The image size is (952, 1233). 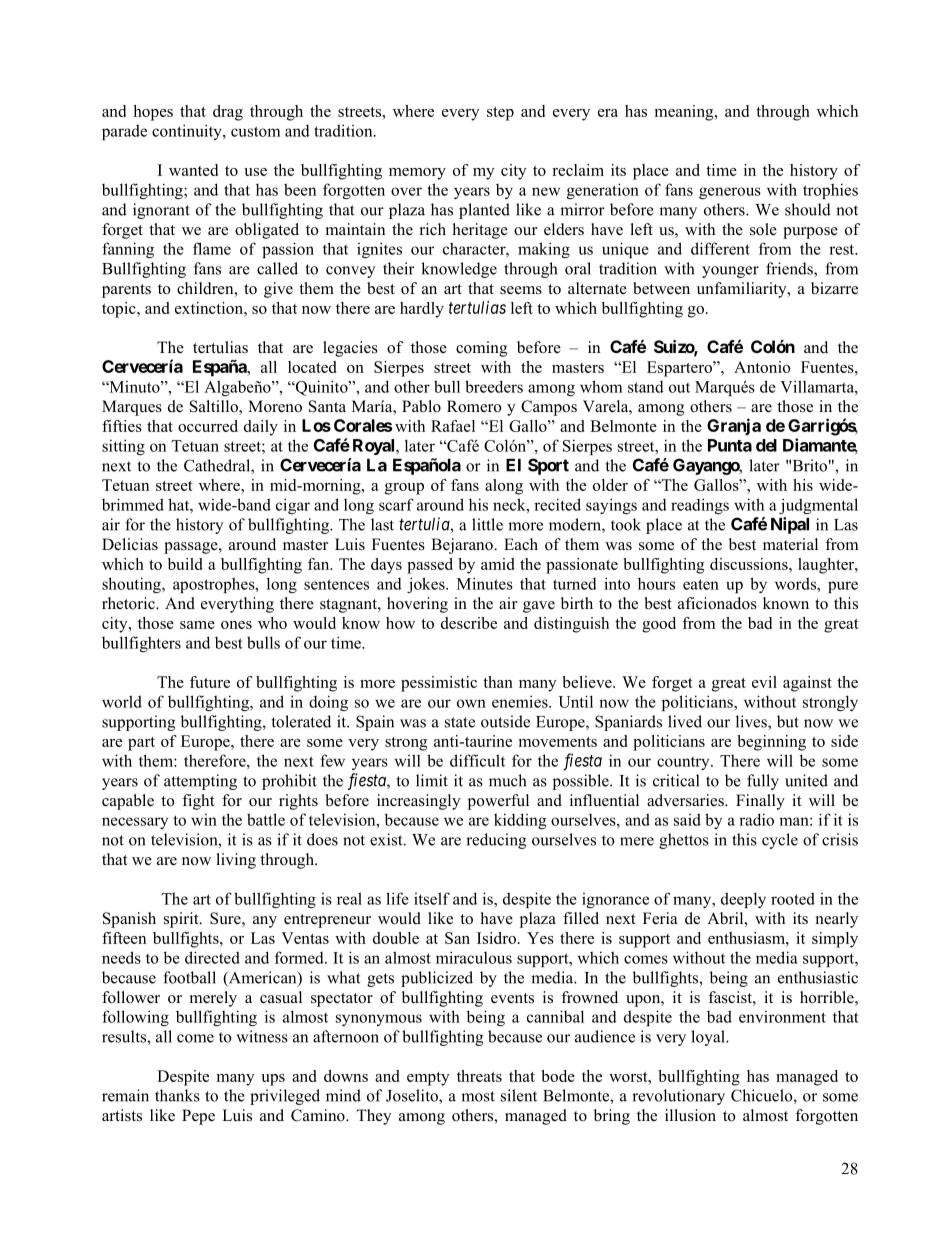 I want to click on same, so click(x=197, y=625).
